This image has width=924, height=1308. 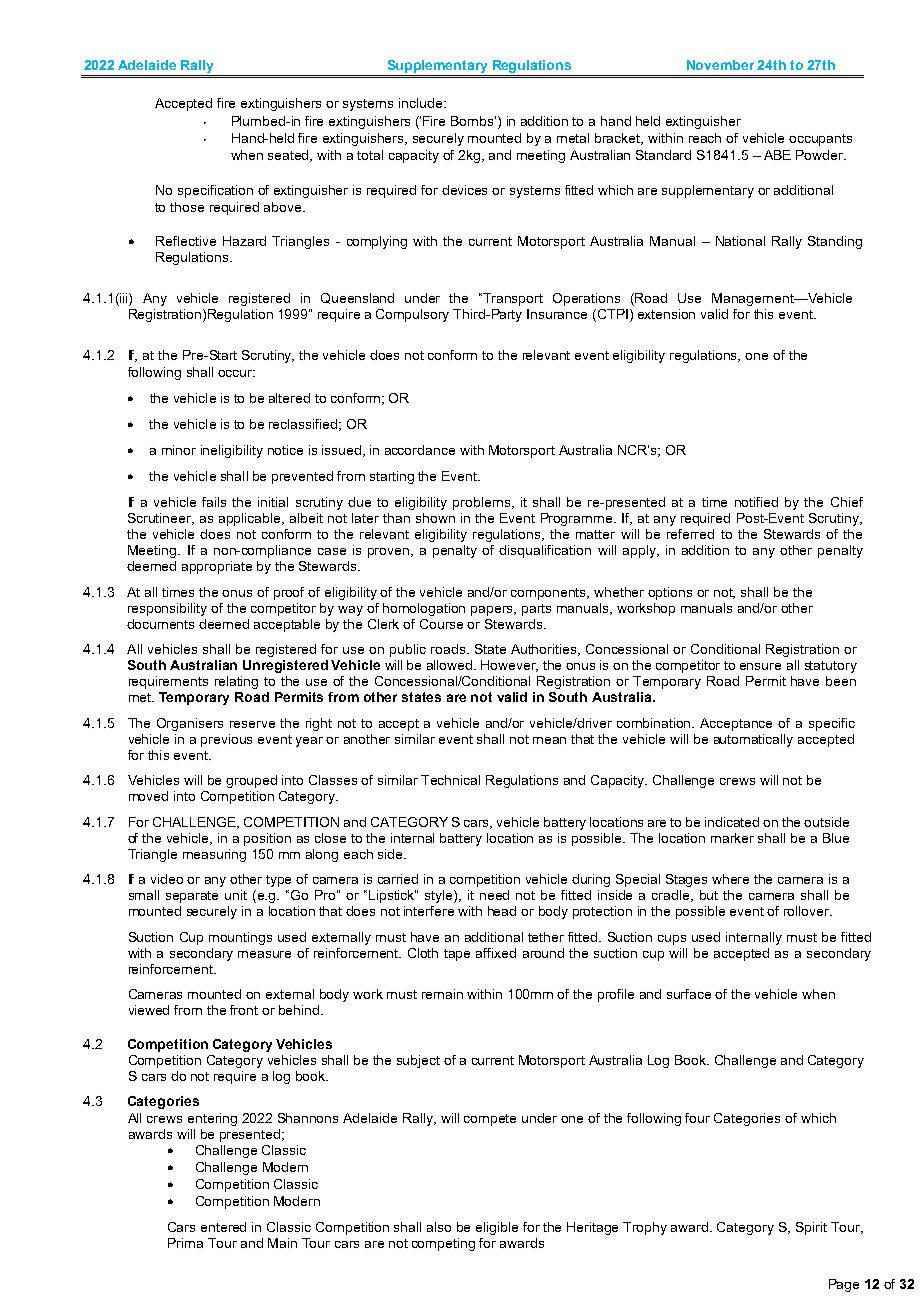 I want to click on eligible, so click(x=497, y=1228).
